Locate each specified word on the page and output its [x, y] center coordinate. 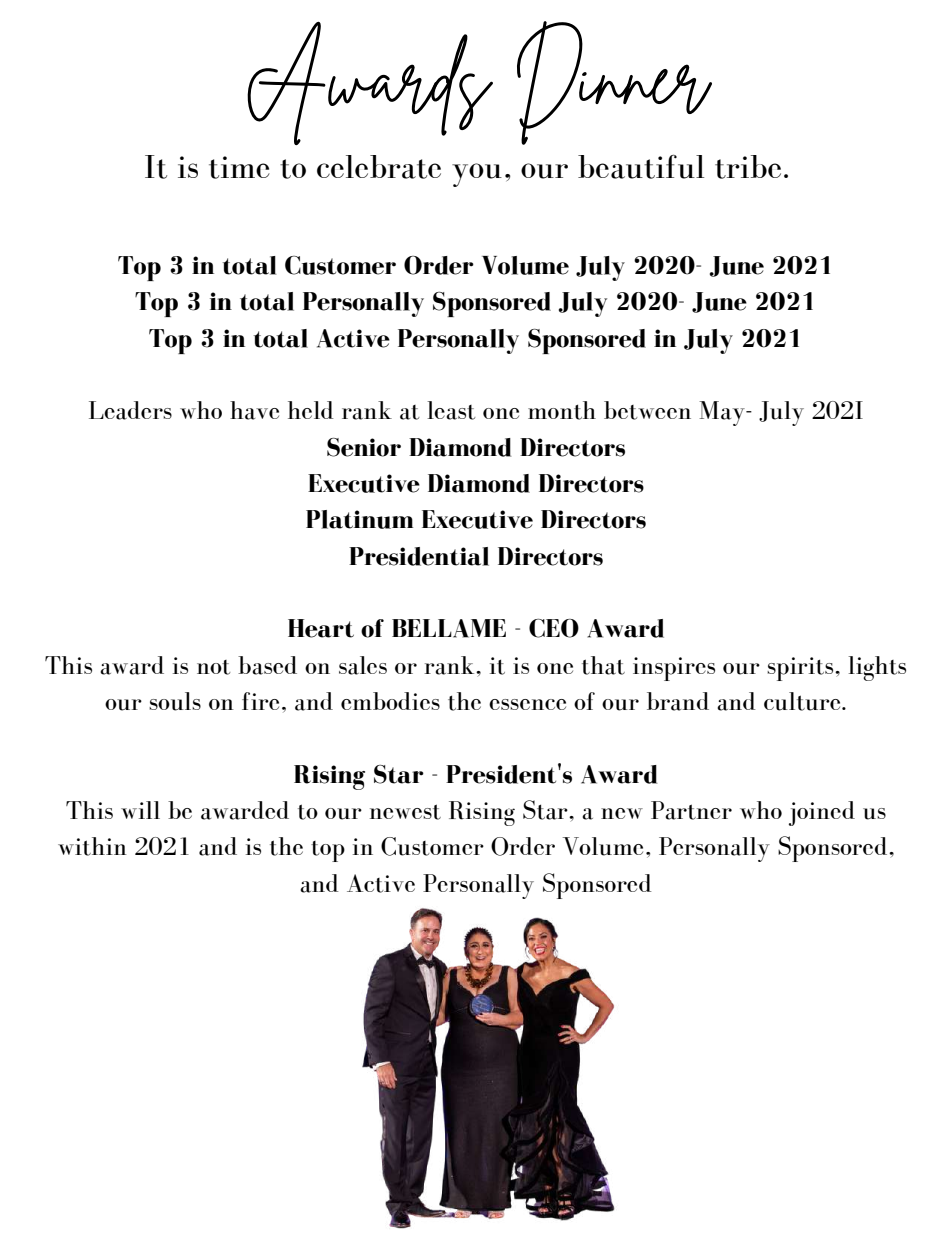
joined [822, 813]
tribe [748, 167]
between [647, 410]
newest [405, 812]
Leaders [130, 410]
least [451, 410]
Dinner [614, 83]
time [239, 167]
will [140, 810]
